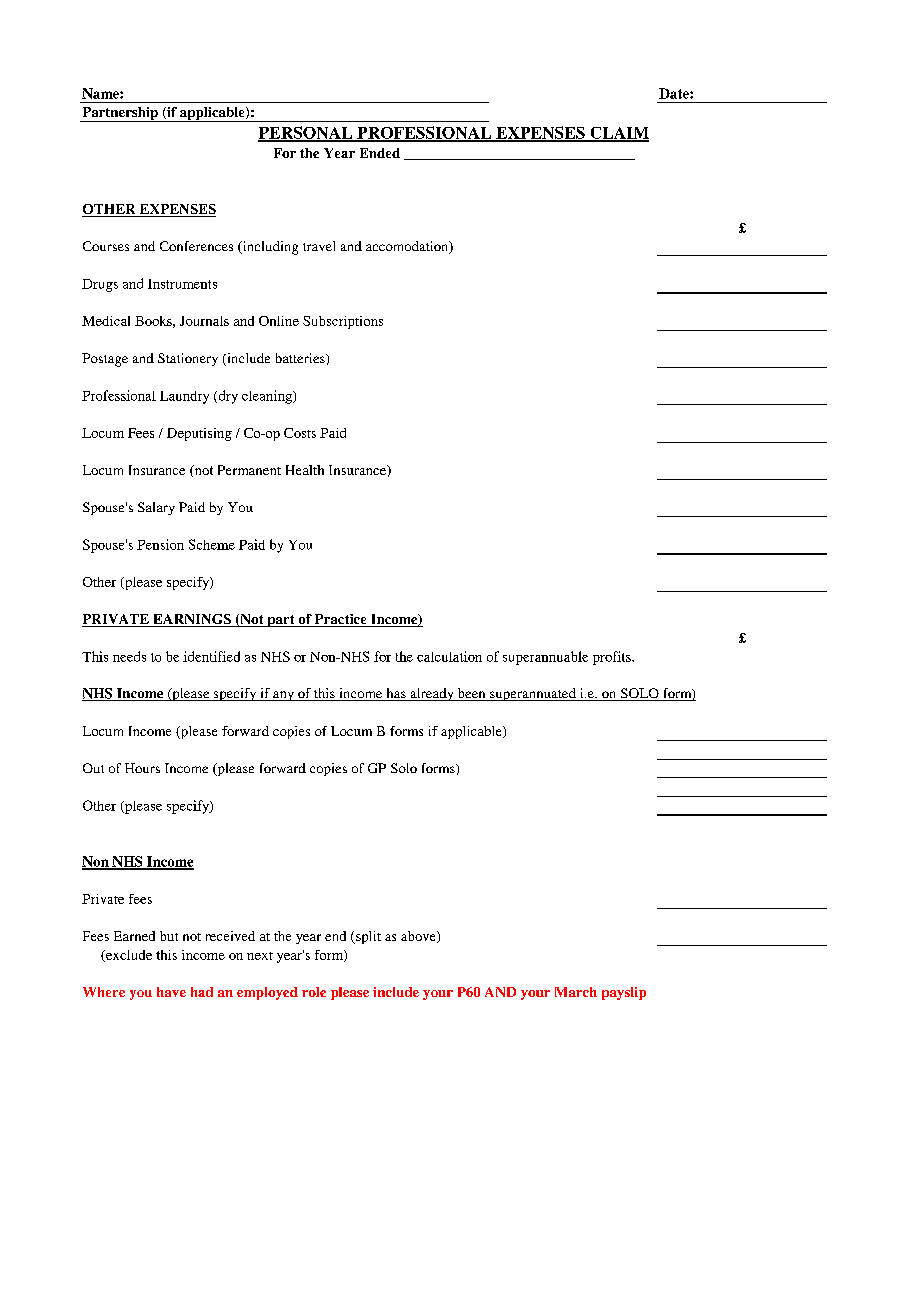 This screenshot has height=1308, width=924. I want to click on CLAIM, so click(618, 134).
